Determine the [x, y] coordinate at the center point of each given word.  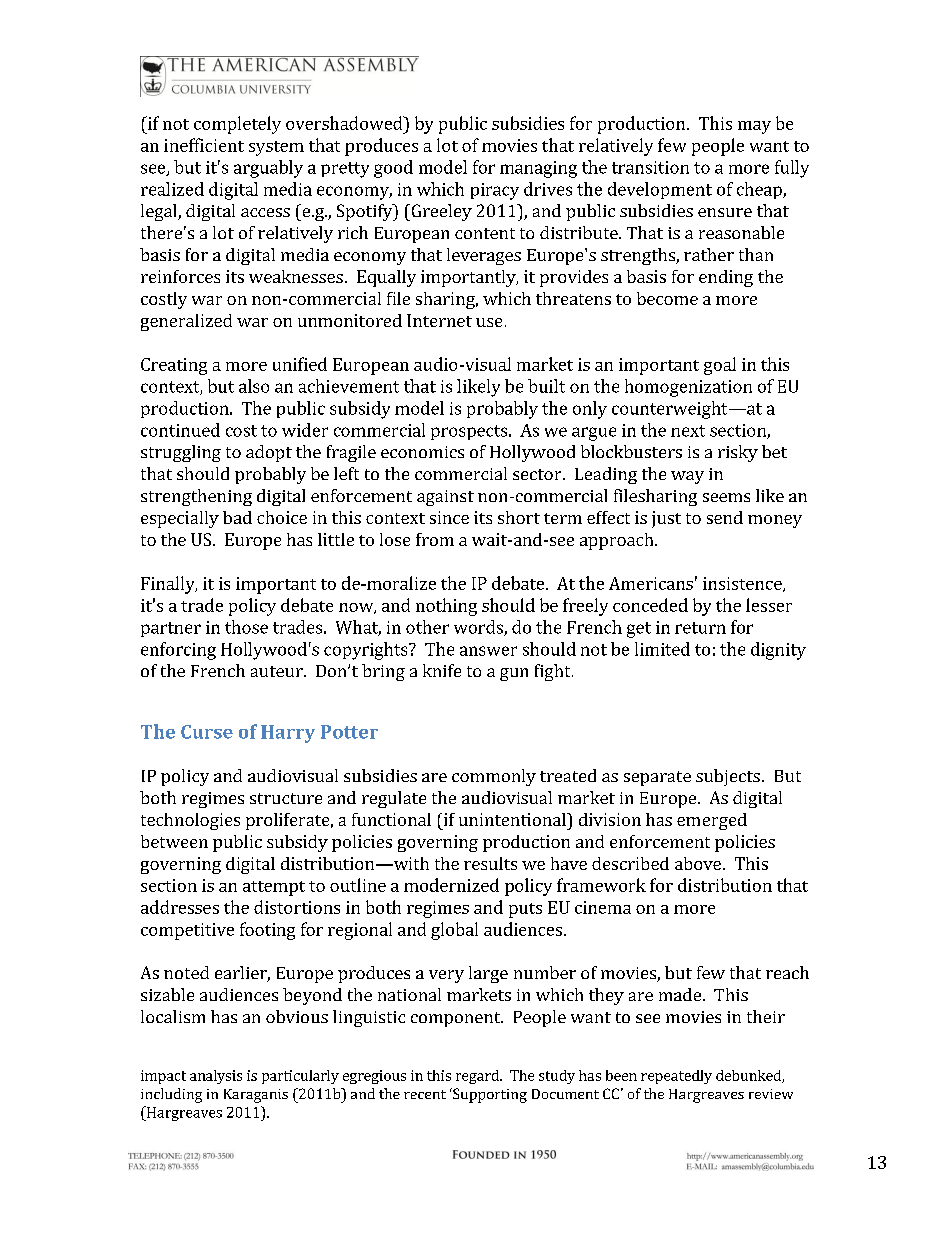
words [479, 628]
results [490, 863]
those [246, 627]
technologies [190, 821]
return [700, 628]
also [254, 386]
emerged [712, 821]
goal [720, 366]
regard [478, 1077]
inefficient [204, 145]
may [754, 127]
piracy [495, 191]
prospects [470, 432]
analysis [216, 1077]
